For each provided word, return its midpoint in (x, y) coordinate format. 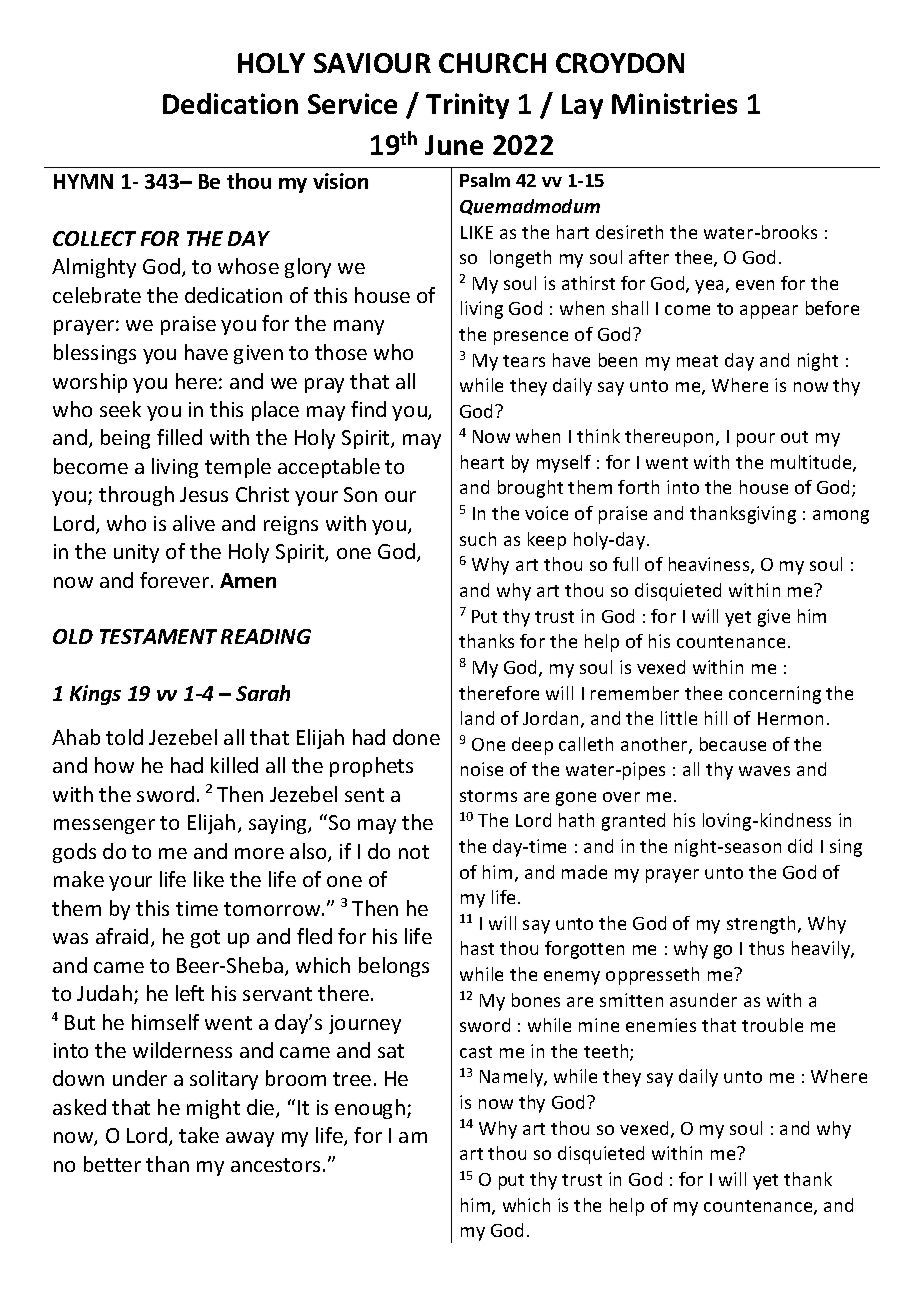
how (114, 765)
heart (482, 462)
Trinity (467, 106)
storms (488, 796)
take (199, 1135)
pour (756, 440)
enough (370, 1109)
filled (179, 437)
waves (764, 771)
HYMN (83, 181)
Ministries (674, 103)
